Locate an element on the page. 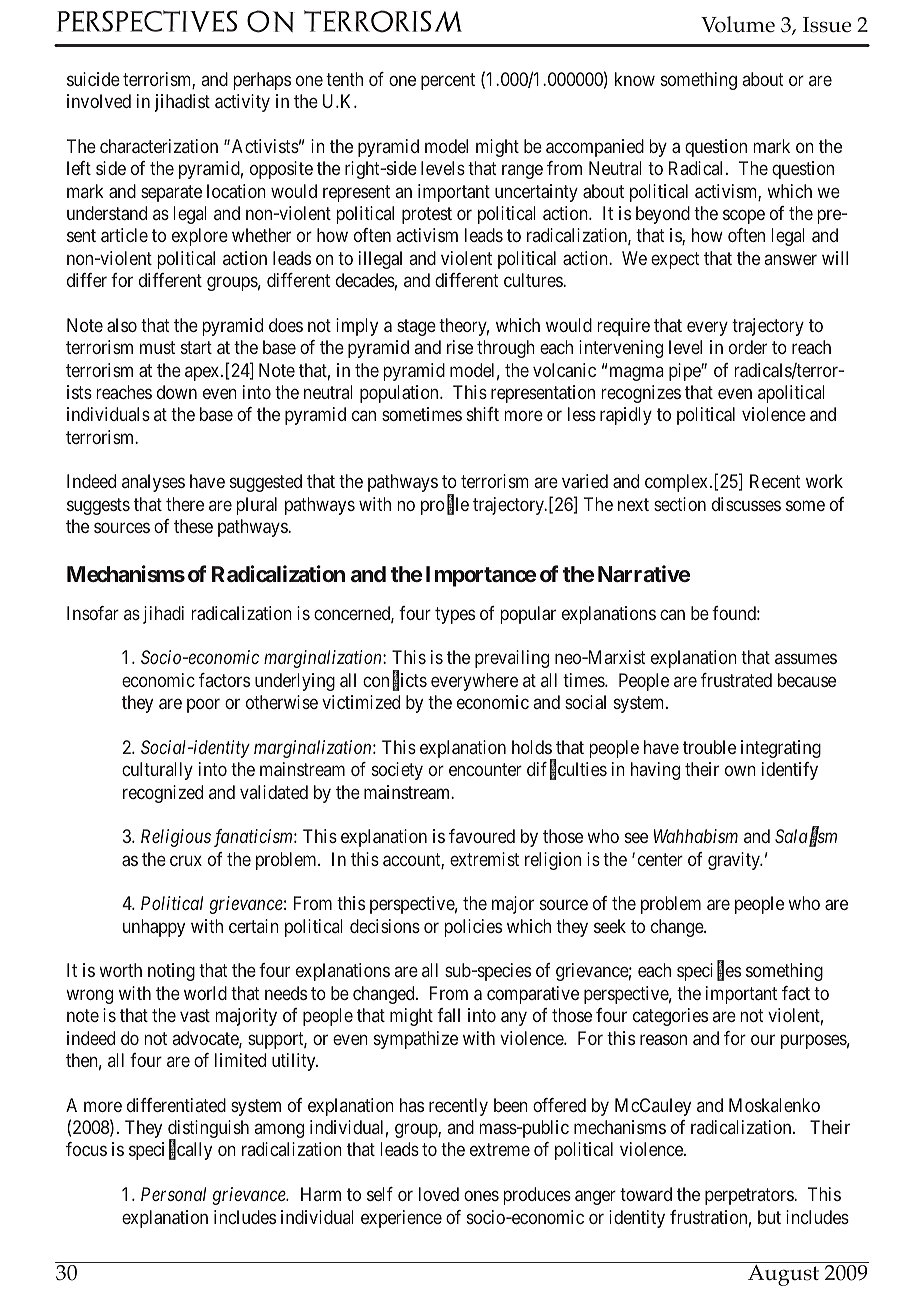 This page has width=924, height=1308. policies is located at coordinates (473, 928).
